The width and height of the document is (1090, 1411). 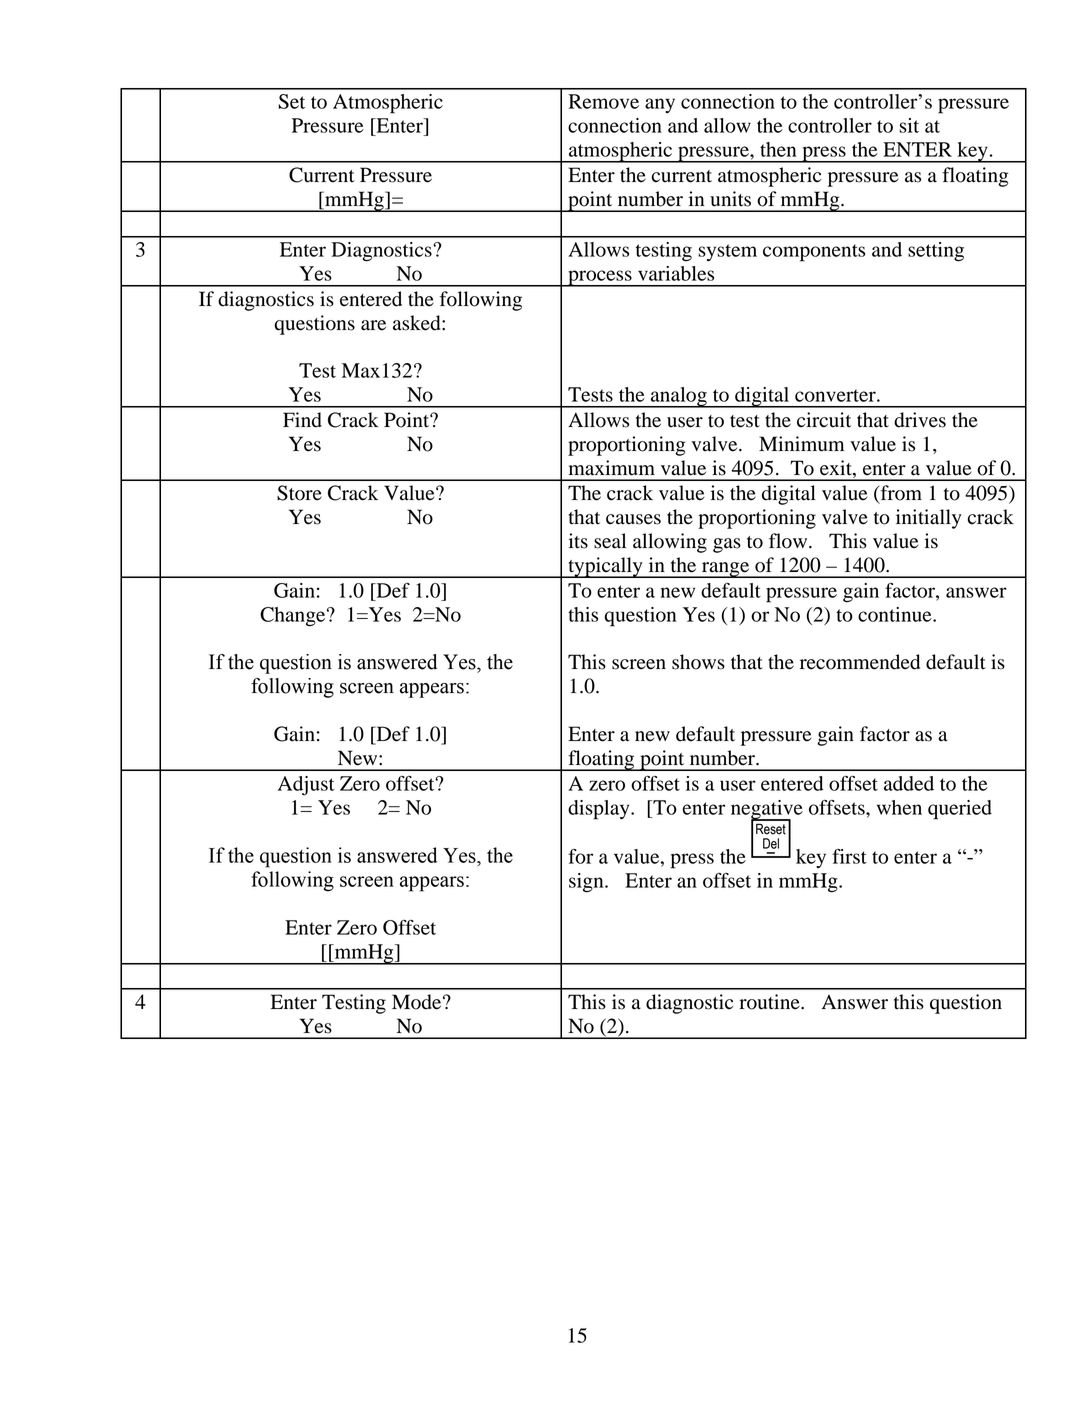 I want to click on any, so click(x=660, y=105).
